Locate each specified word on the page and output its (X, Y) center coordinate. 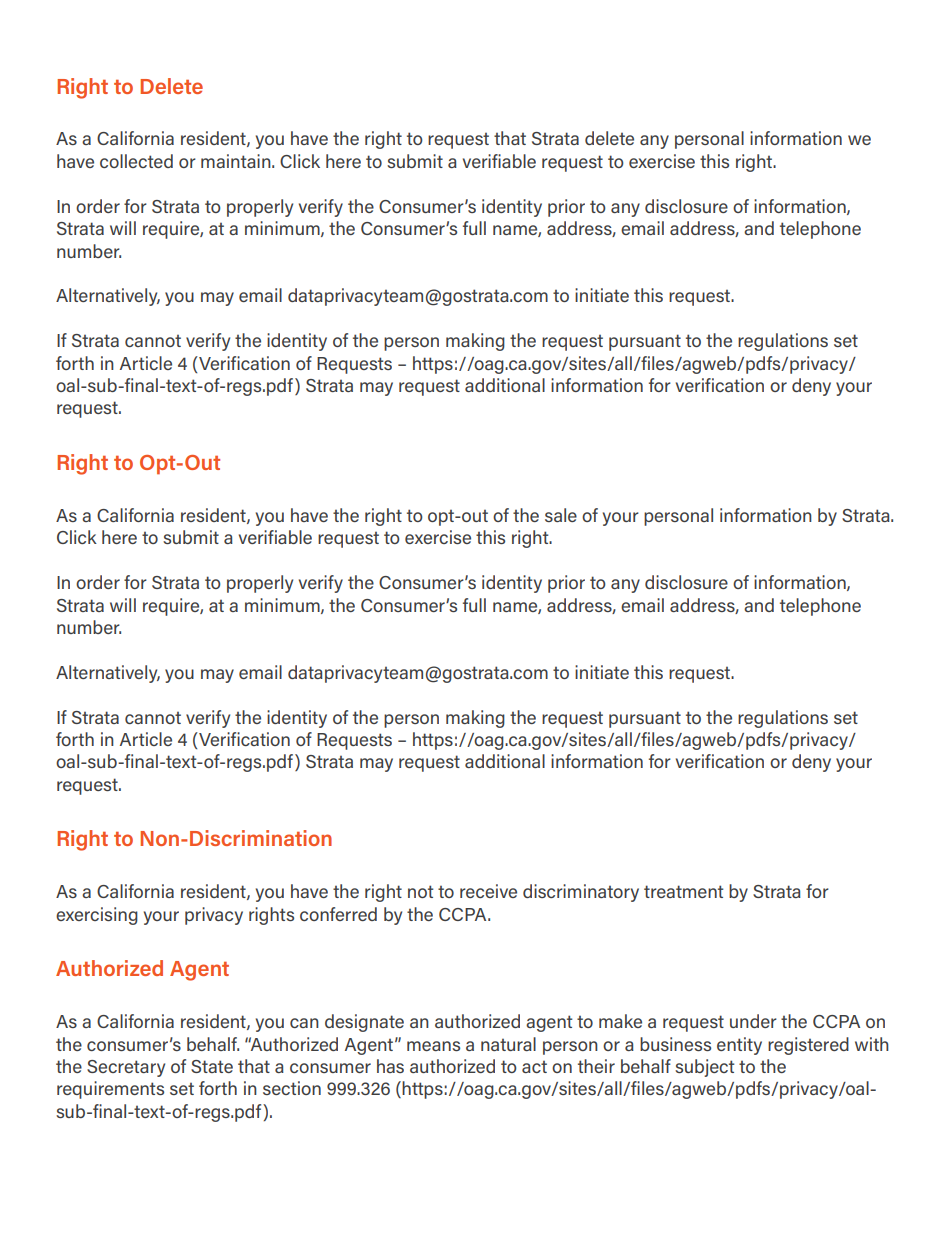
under (753, 1021)
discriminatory (581, 893)
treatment (684, 891)
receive (488, 891)
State (212, 1066)
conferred (338, 914)
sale (561, 515)
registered (808, 1046)
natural (508, 1044)
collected (136, 161)
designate (364, 1023)
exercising (97, 916)
